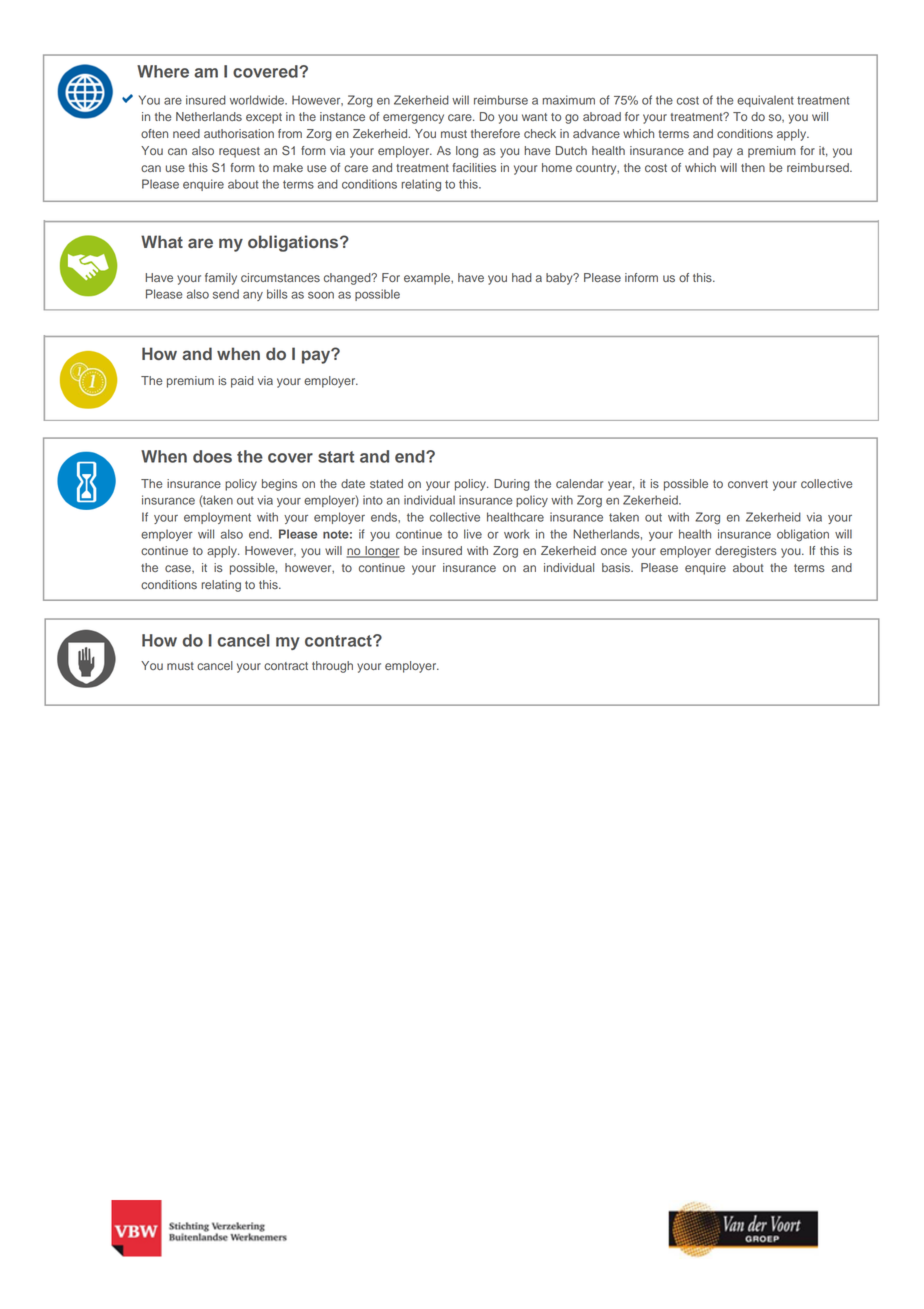 Image resolution: width=924 pixels, height=1309 pixels. Describe the element at coordinates (264, 118) in the screenshot. I see `except` at that location.
